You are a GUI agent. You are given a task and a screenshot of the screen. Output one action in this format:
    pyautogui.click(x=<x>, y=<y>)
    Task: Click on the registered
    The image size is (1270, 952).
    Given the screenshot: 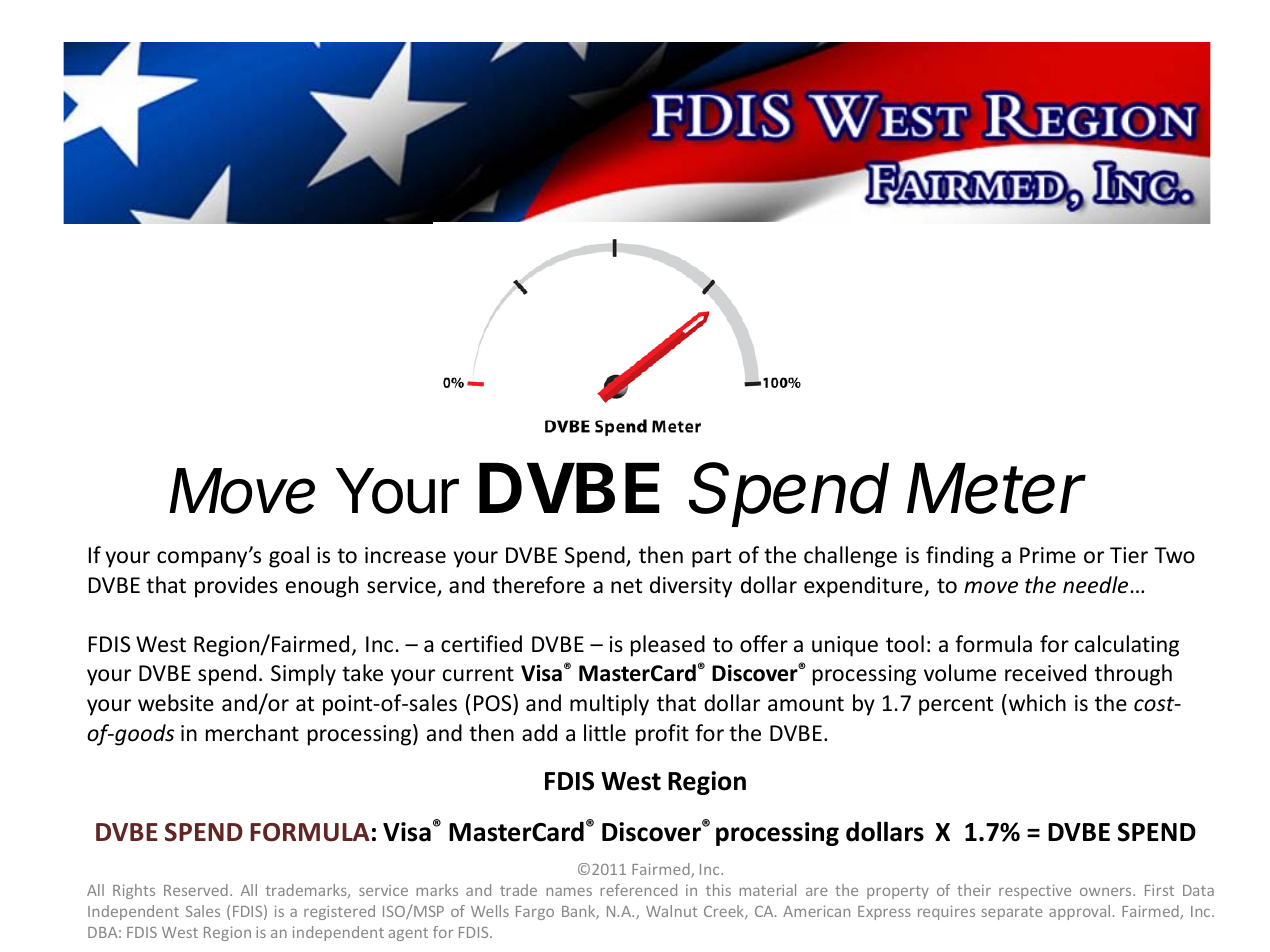 What is the action you would take?
    pyautogui.click(x=339, y=912)
